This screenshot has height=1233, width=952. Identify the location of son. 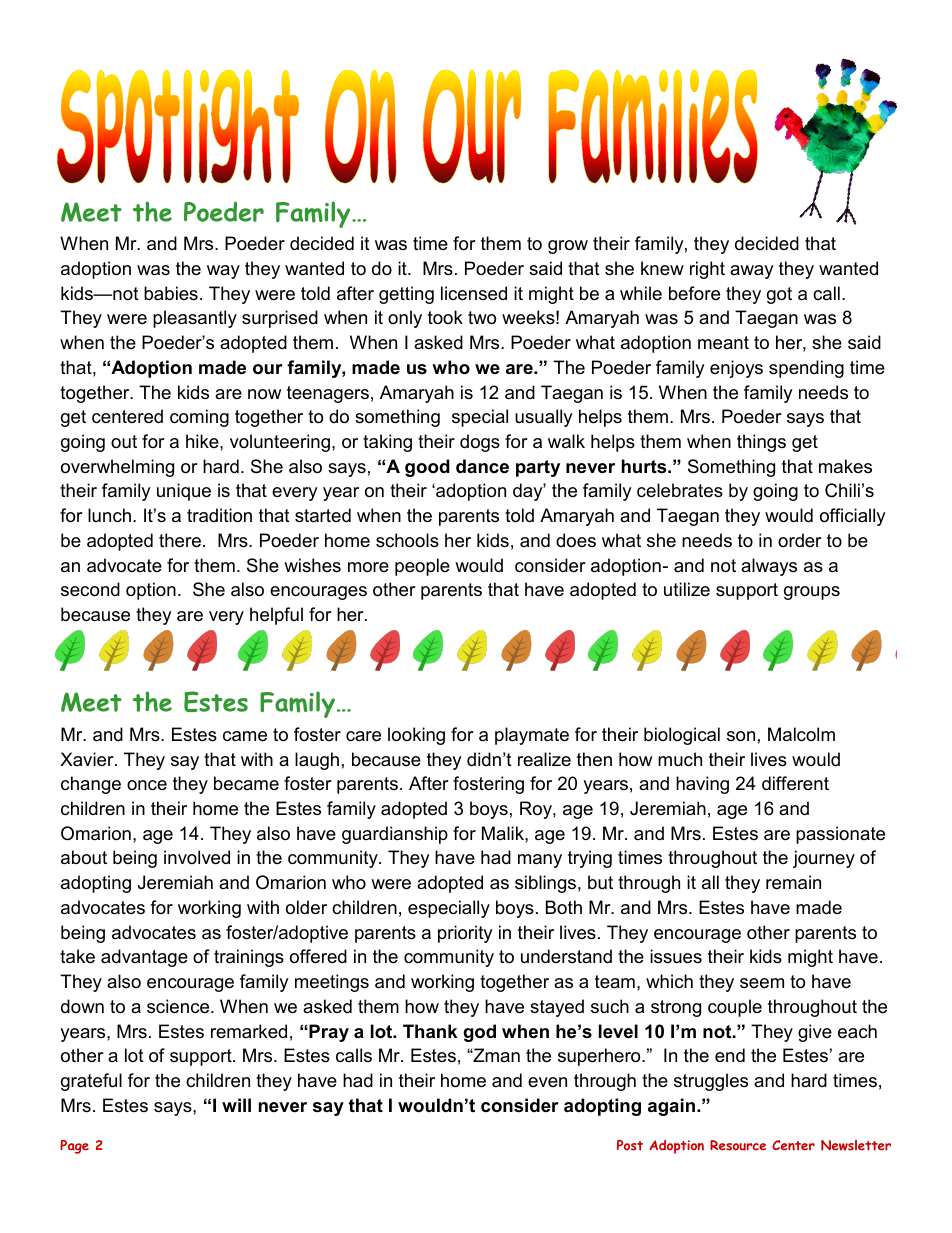
(741, 736).
